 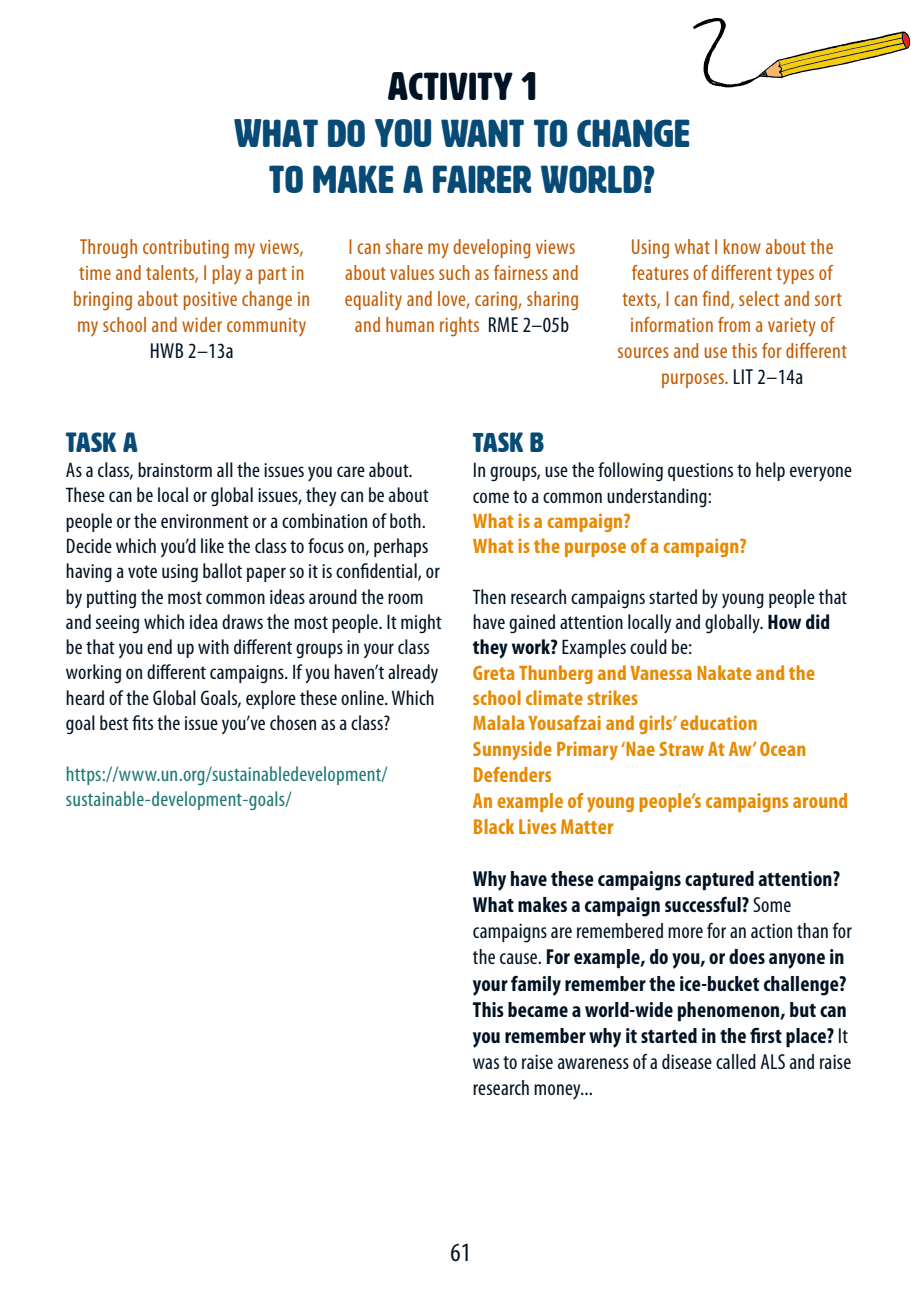 I want to click on Then, so click(x=489, y=596).
